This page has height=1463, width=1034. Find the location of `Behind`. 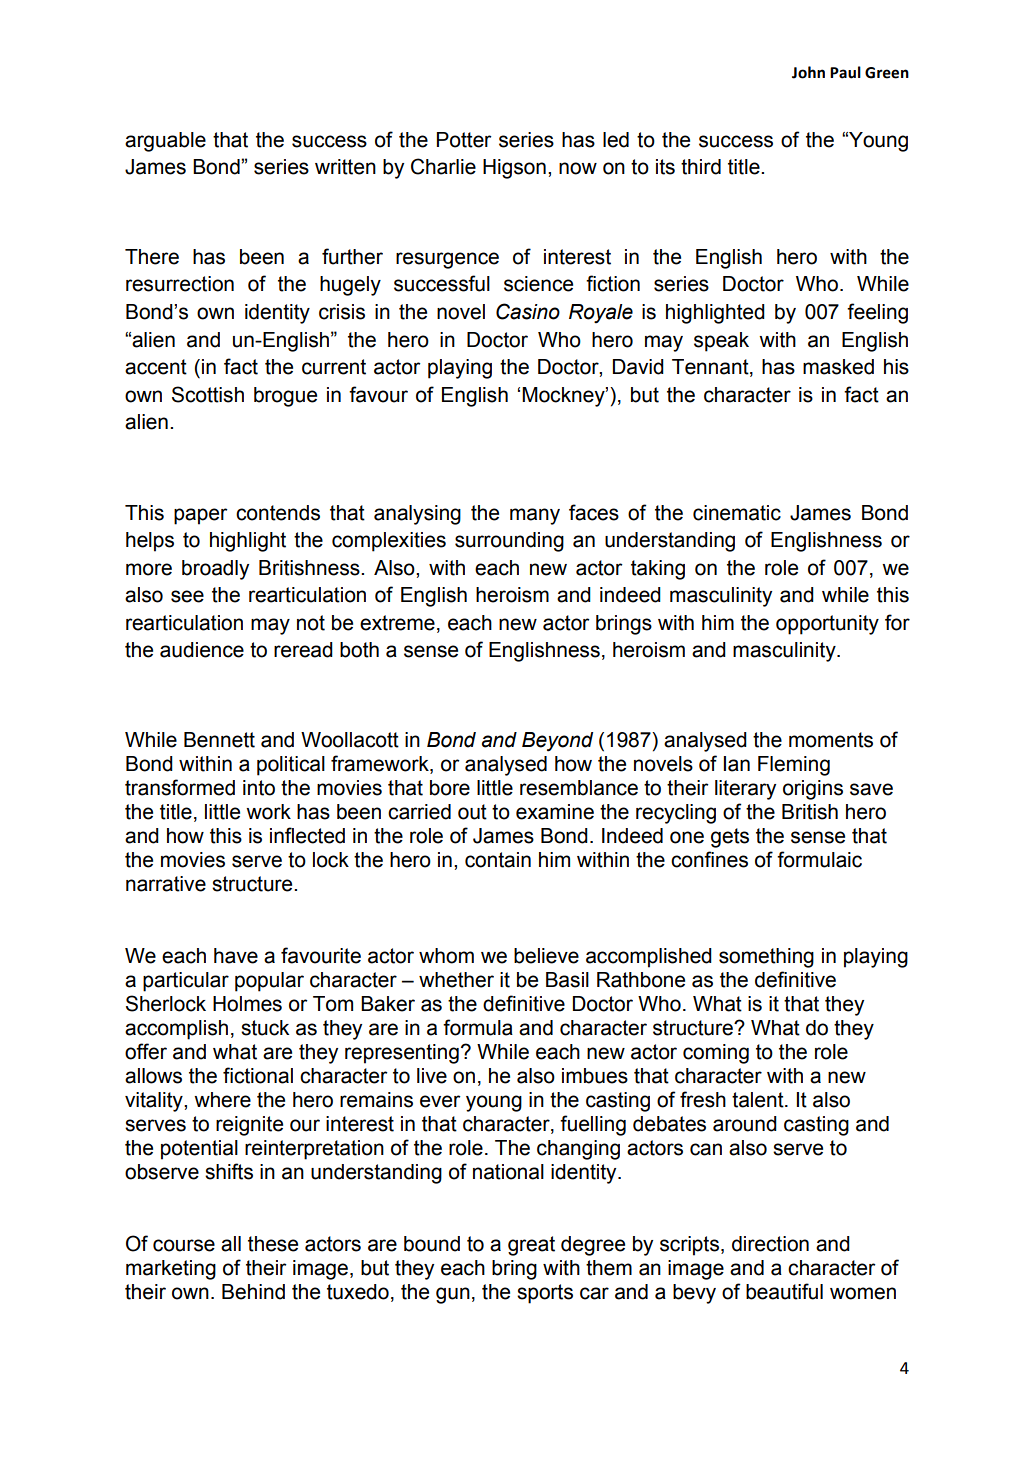

Behind is located at coordinates (253, 1292).
